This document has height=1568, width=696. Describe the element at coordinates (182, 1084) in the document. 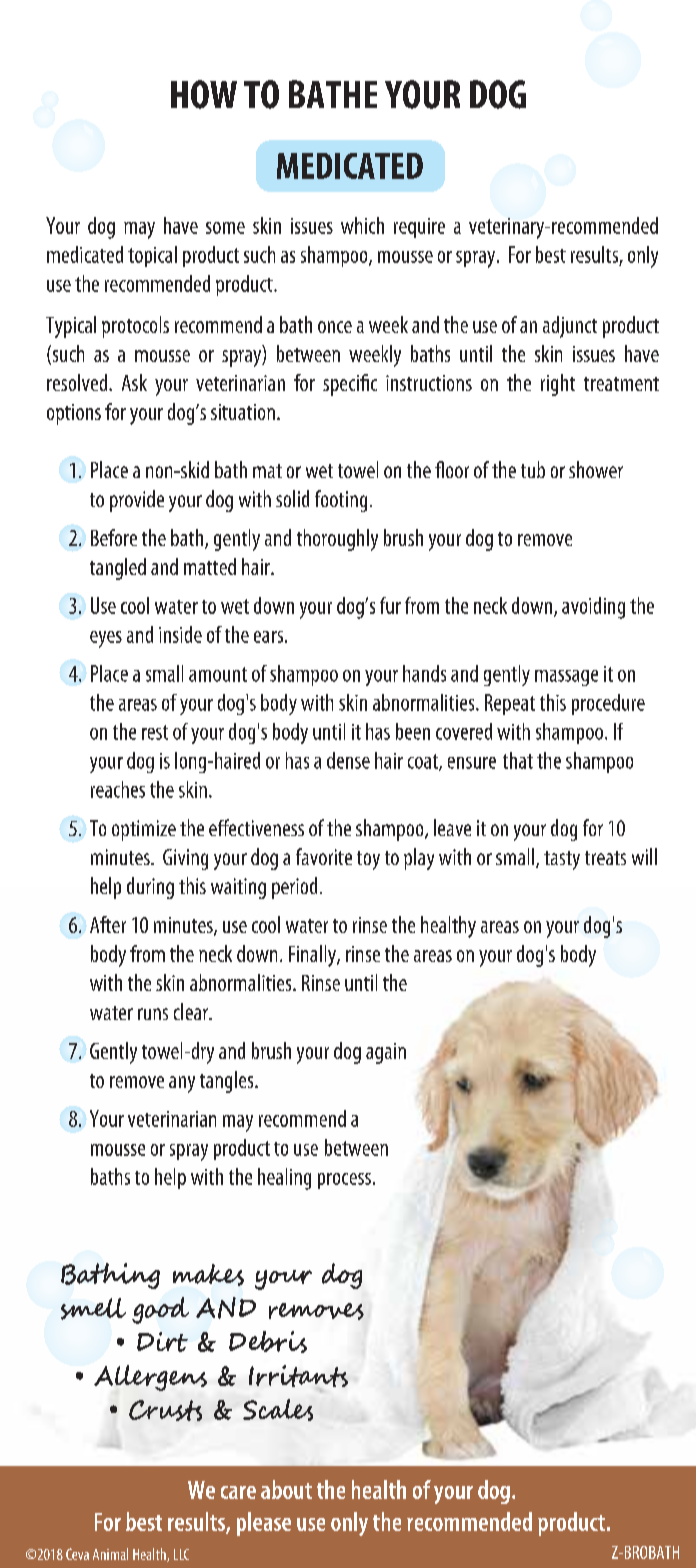

I see `any` at that location.
